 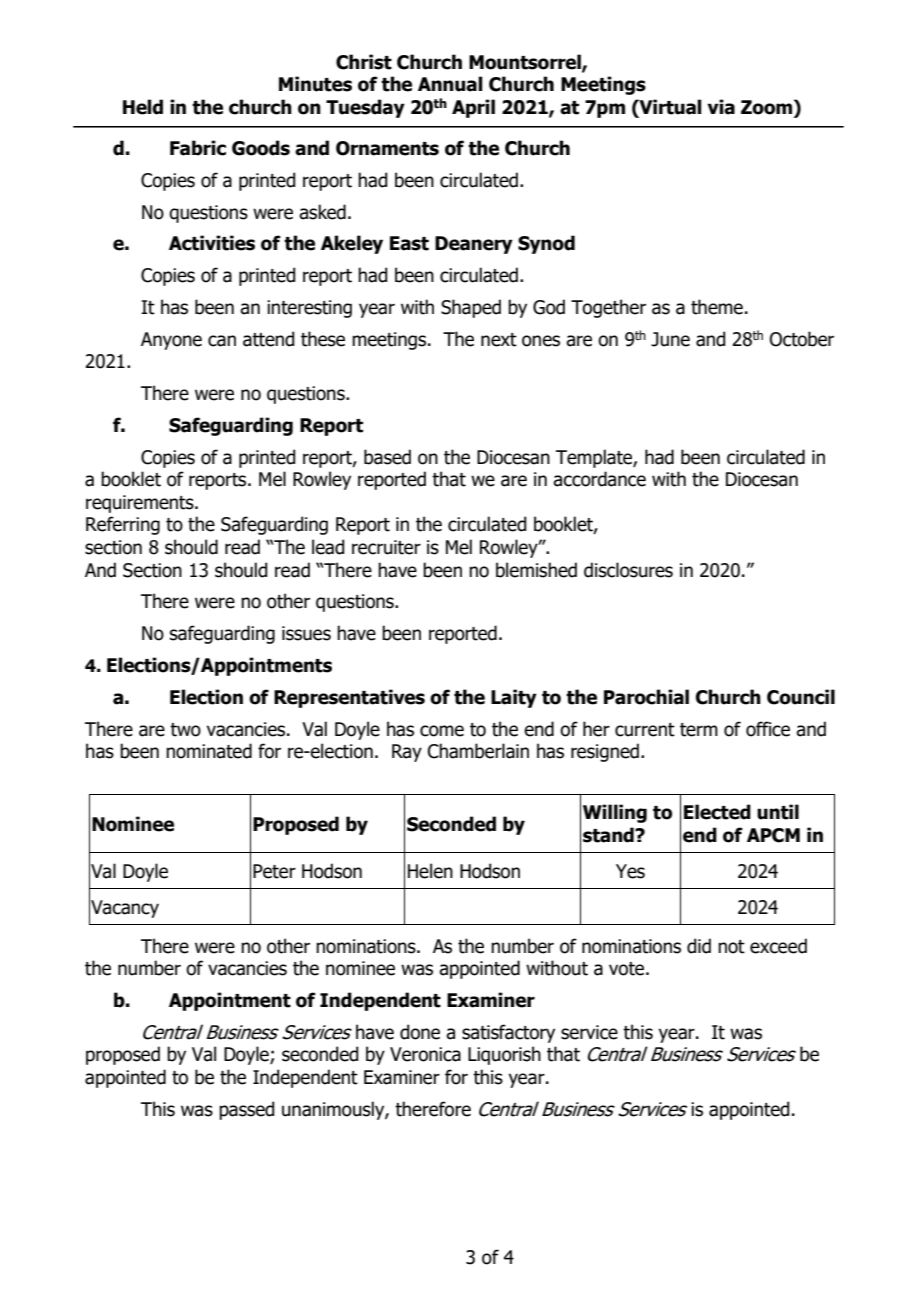 What do you see at coordinates (628, 570) in the page?
I see `disclosures` at bounding box center [628, 570].
